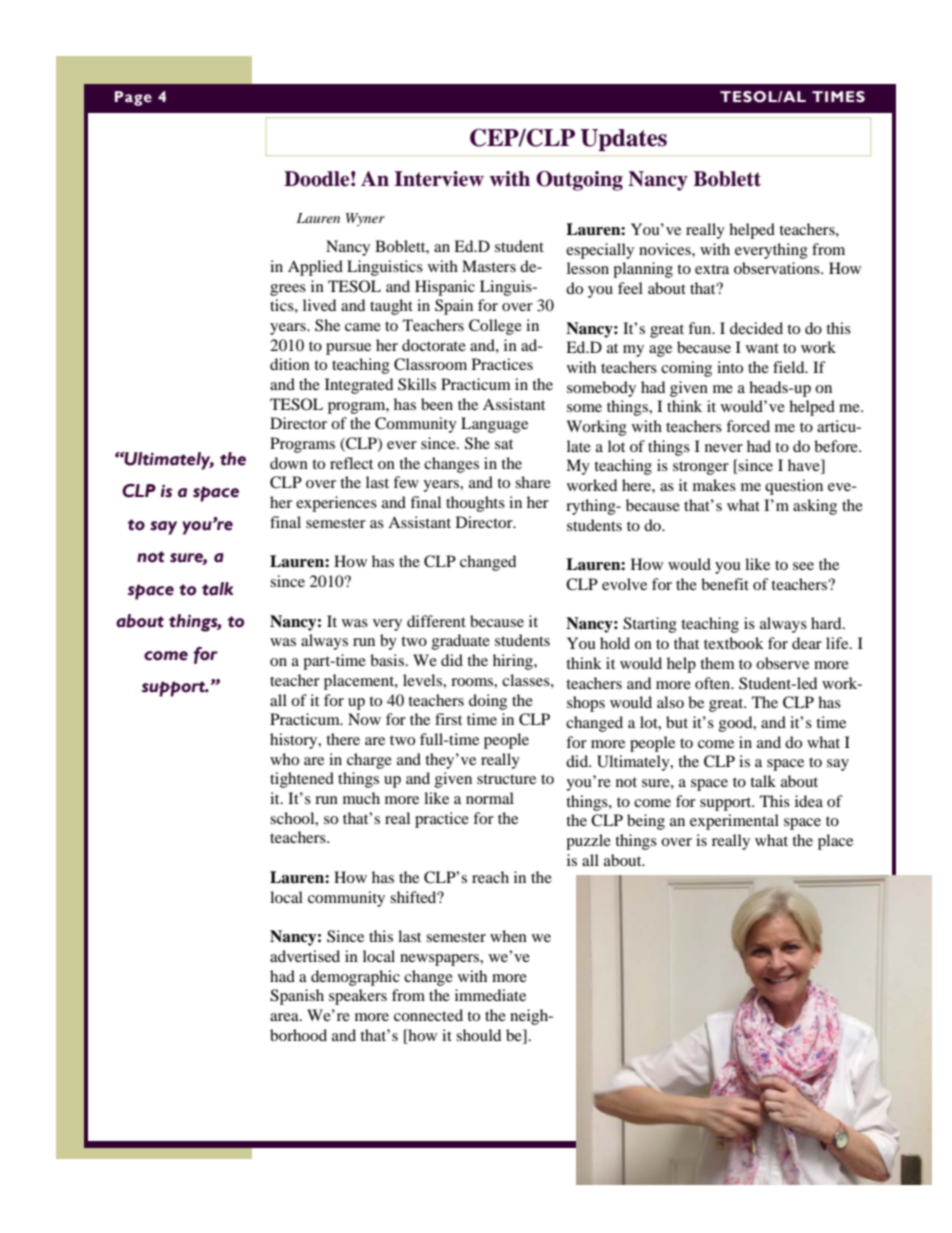  I want to click on Updates, so click(623, 140).
